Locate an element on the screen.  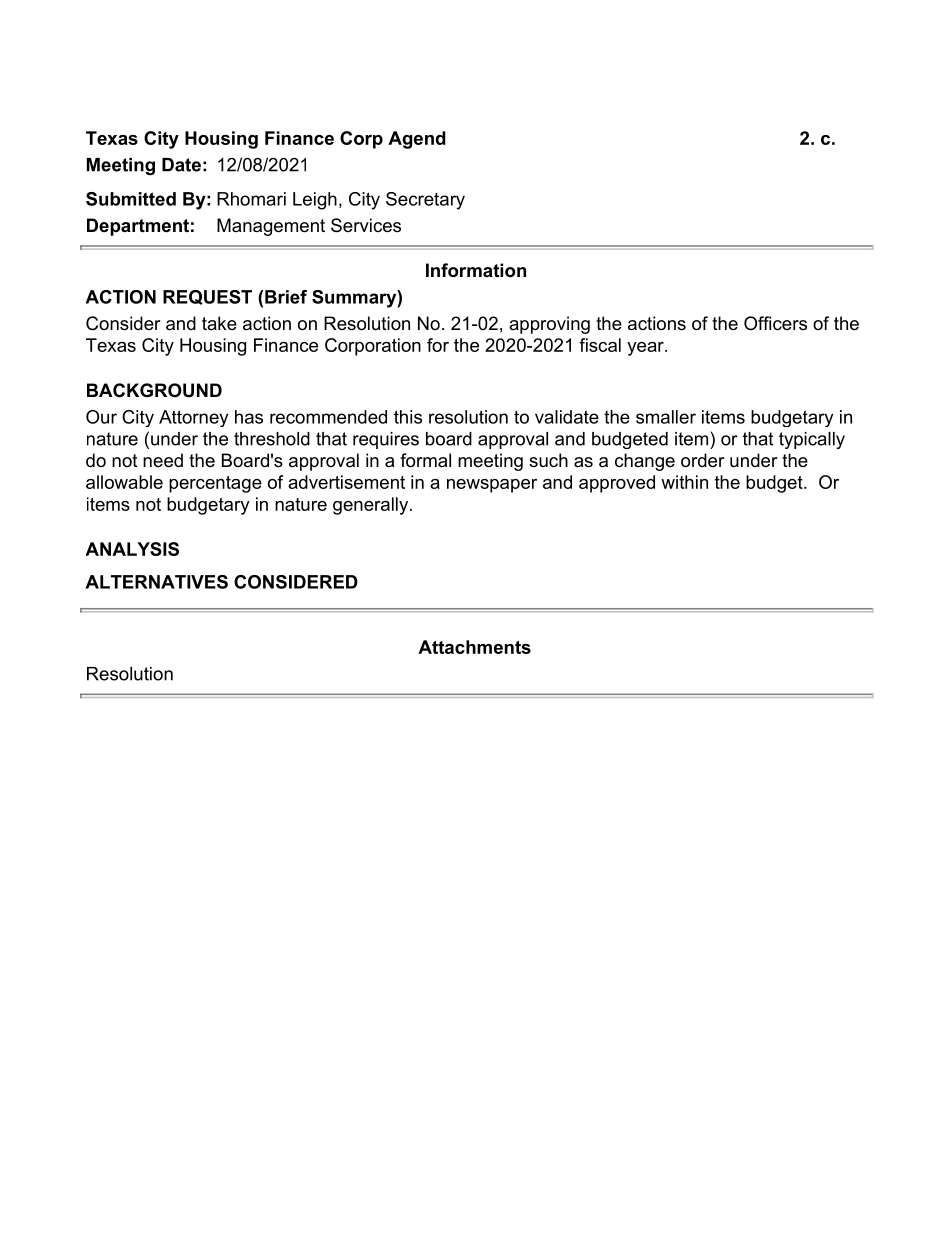
Secretary is located at coordinates (425, 201).
